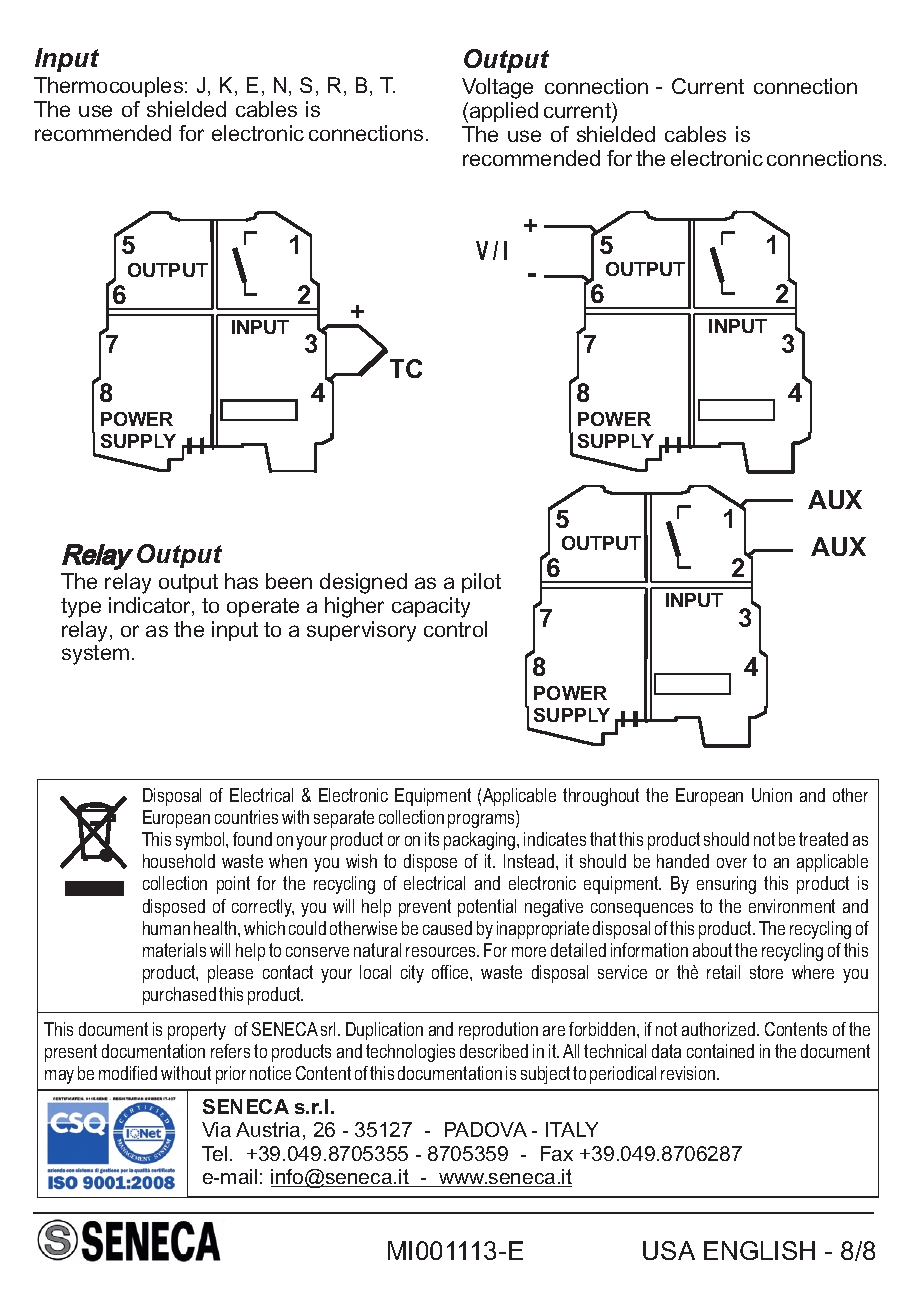 The height and width of the document is (1308, 924). Describe the element at coordinates (732, 863) in the document. I see `over` at that location.
